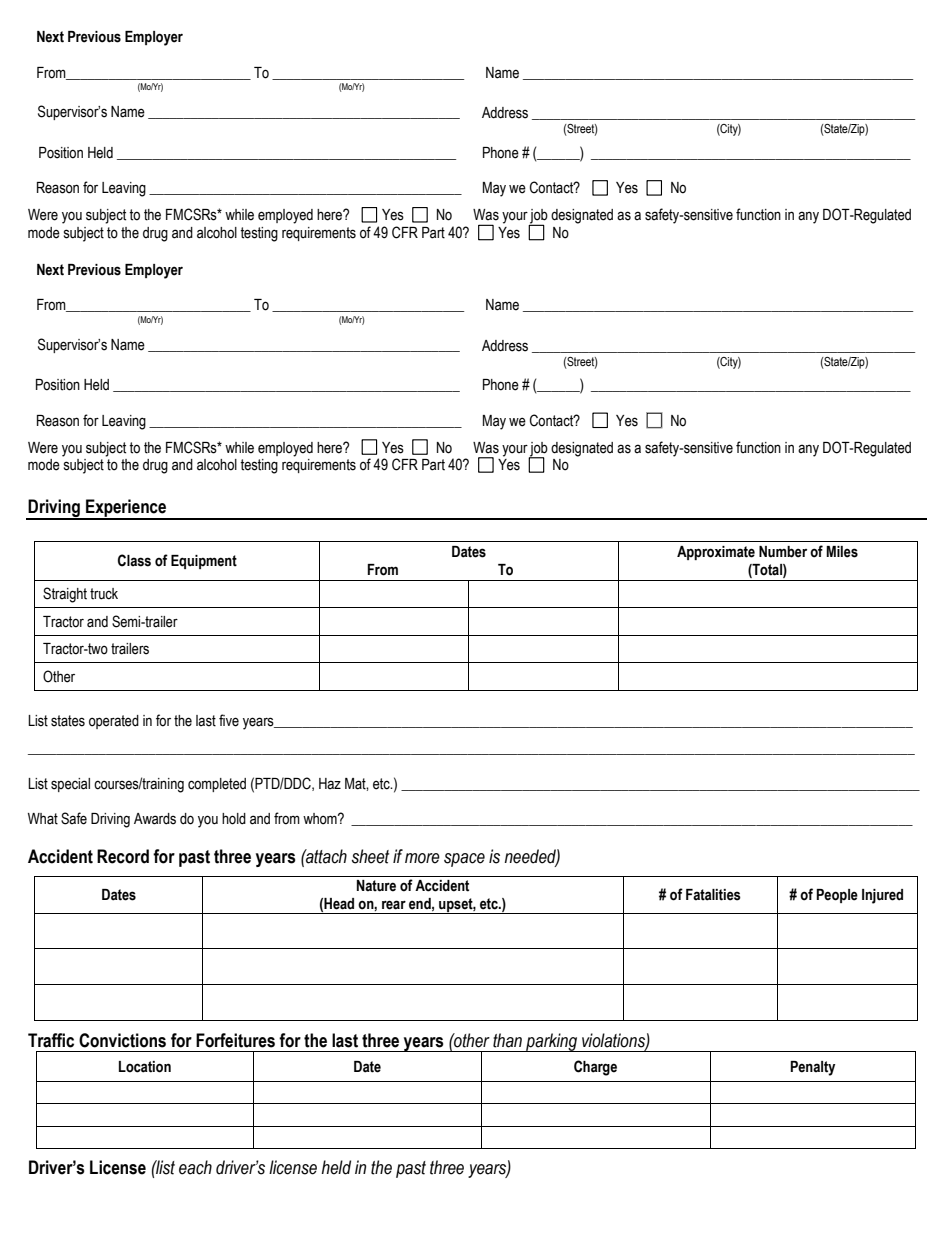 This image has height=1233, width=952. What do you see at coordinates (783, 552) in the image?
I see `Number` at bounding box center [783, 552].
